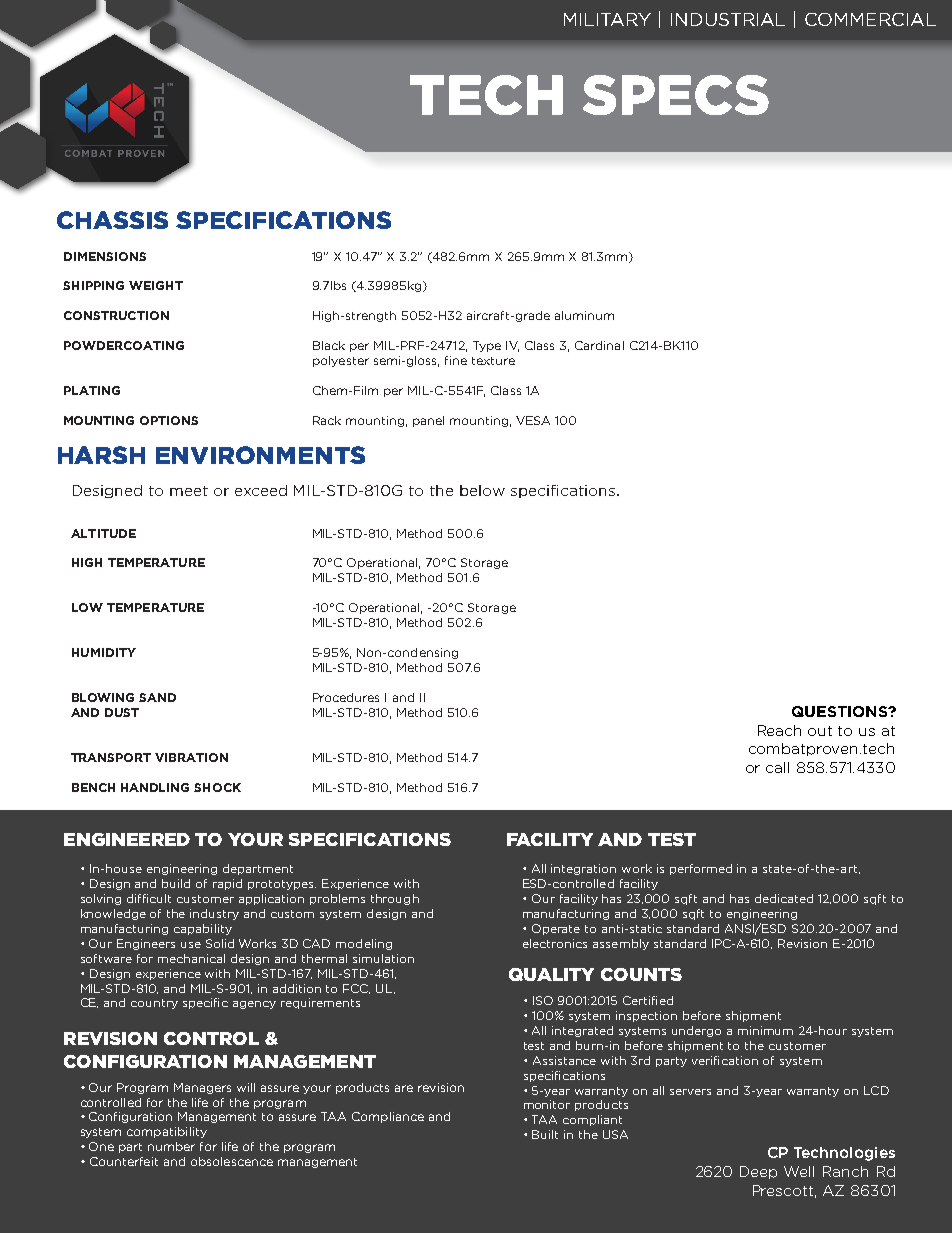 This document has width=952, height=1233. What do you see at coordinates (346, 697) in the document?
I see `Procedures` at bounding box center [346, 697].
